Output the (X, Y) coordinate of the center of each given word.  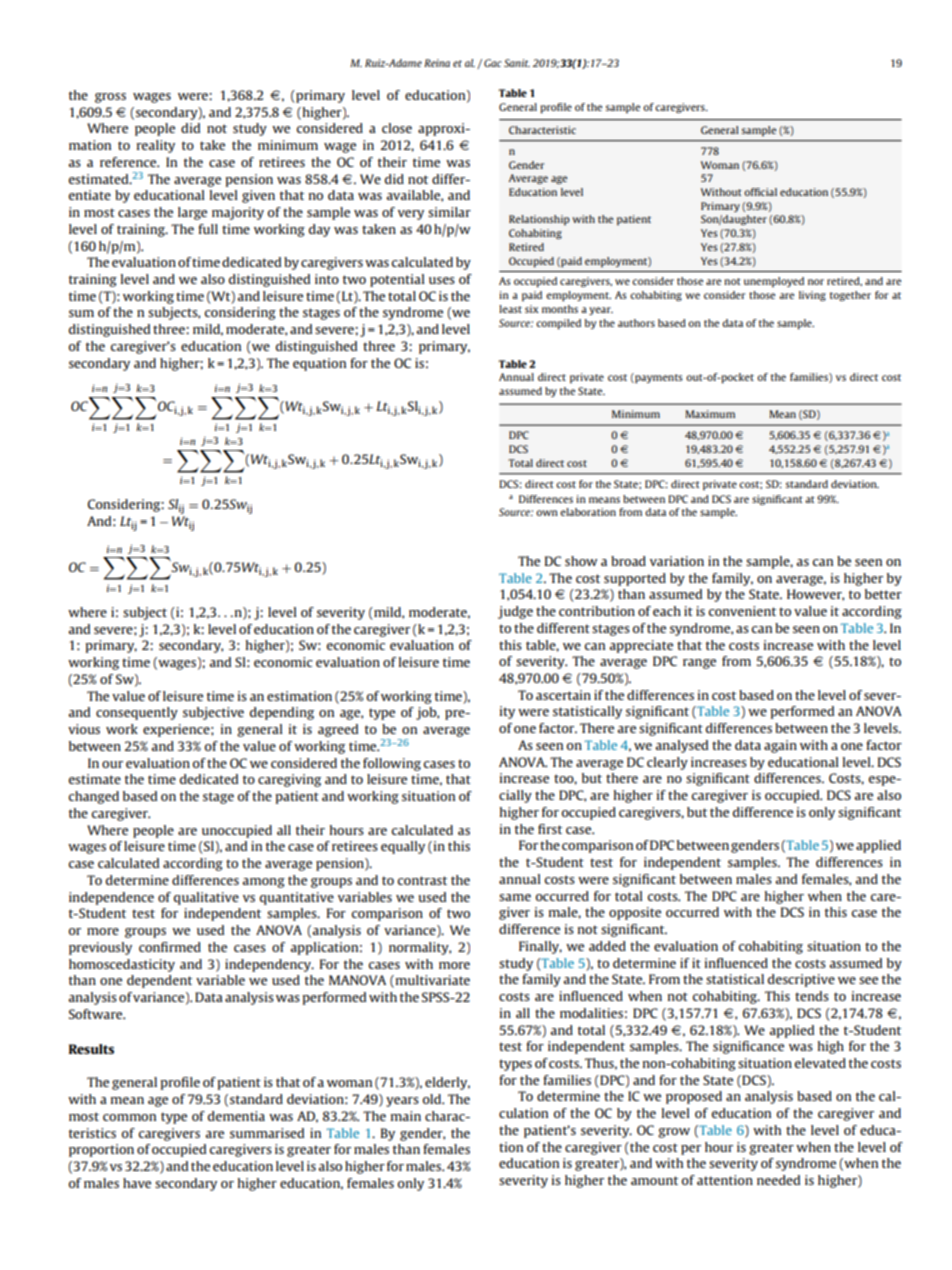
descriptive (801, 980)
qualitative (206, 898)
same (515, 897)
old (433, 1099)
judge (515, 612)
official (760, 192)
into (327, 279)
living (812, 296)
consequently (137, 713)
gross (110, 98)
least (510, 309)
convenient (742, 611)
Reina (437, 63)
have (137, 1183)
